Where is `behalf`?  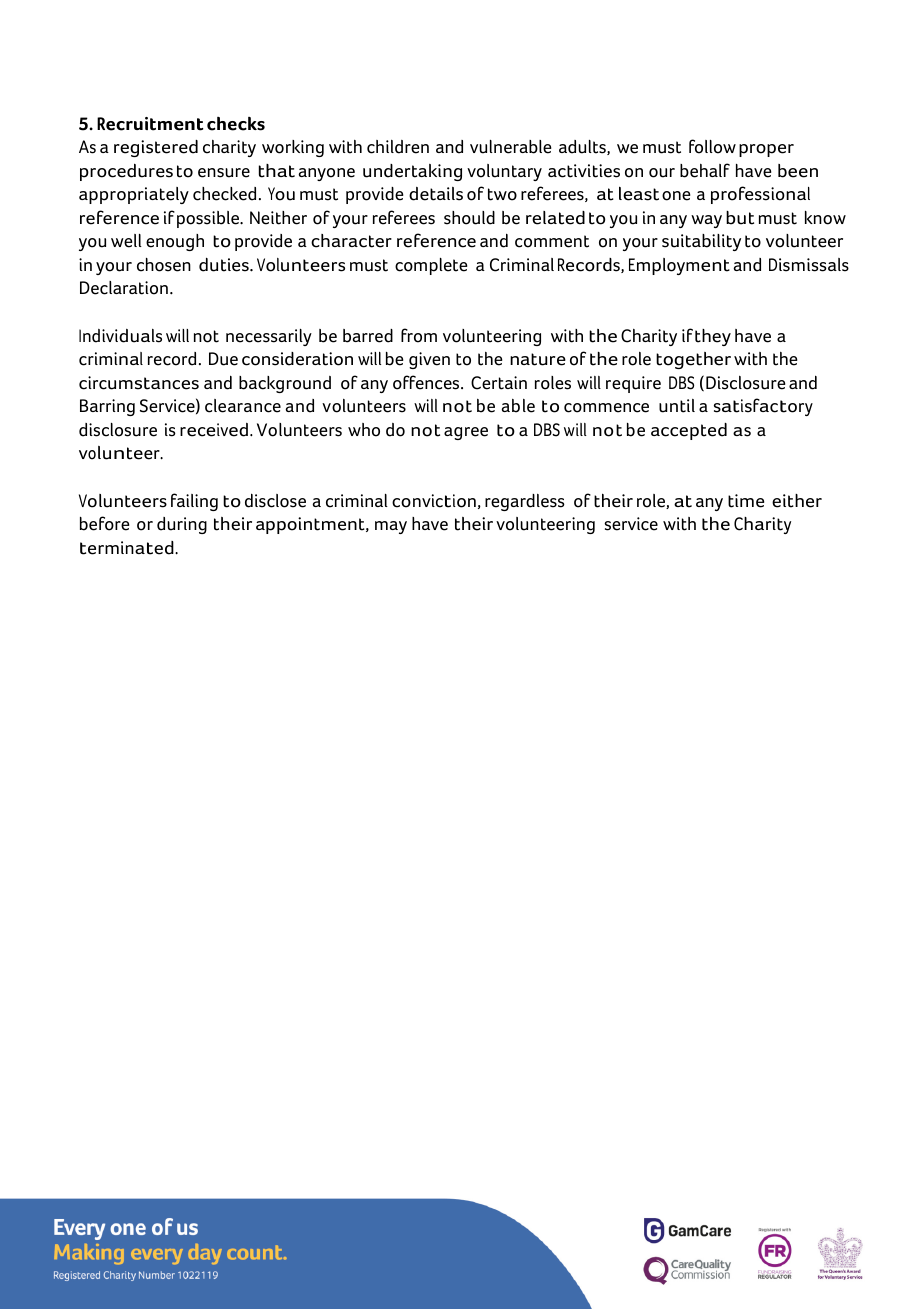
behalf is located at coordinates (705, 170).
